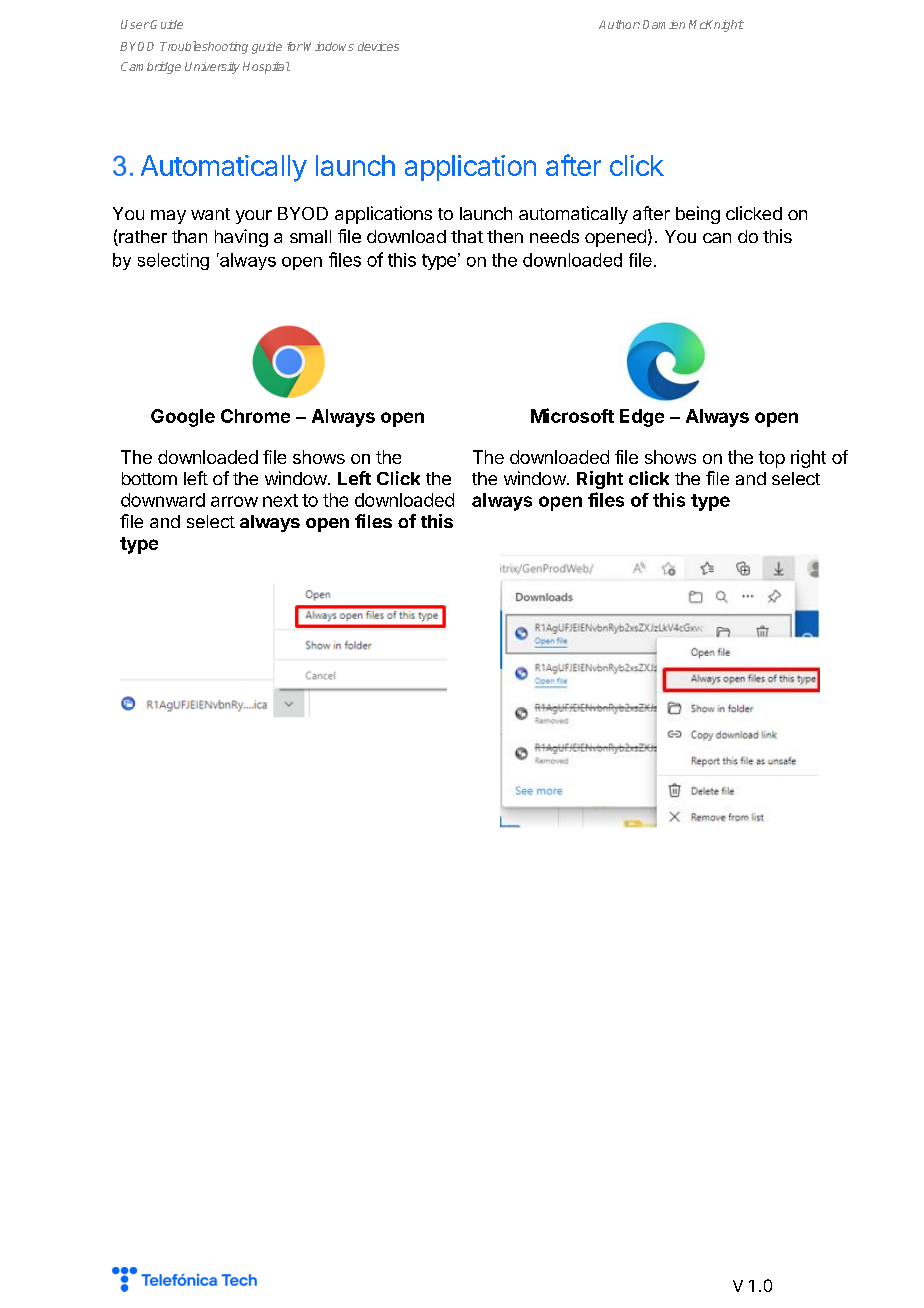 The image size is (924, 1308). Describe the element at coordinates (280, 500) in the screenshot. I see `next` at that location.
